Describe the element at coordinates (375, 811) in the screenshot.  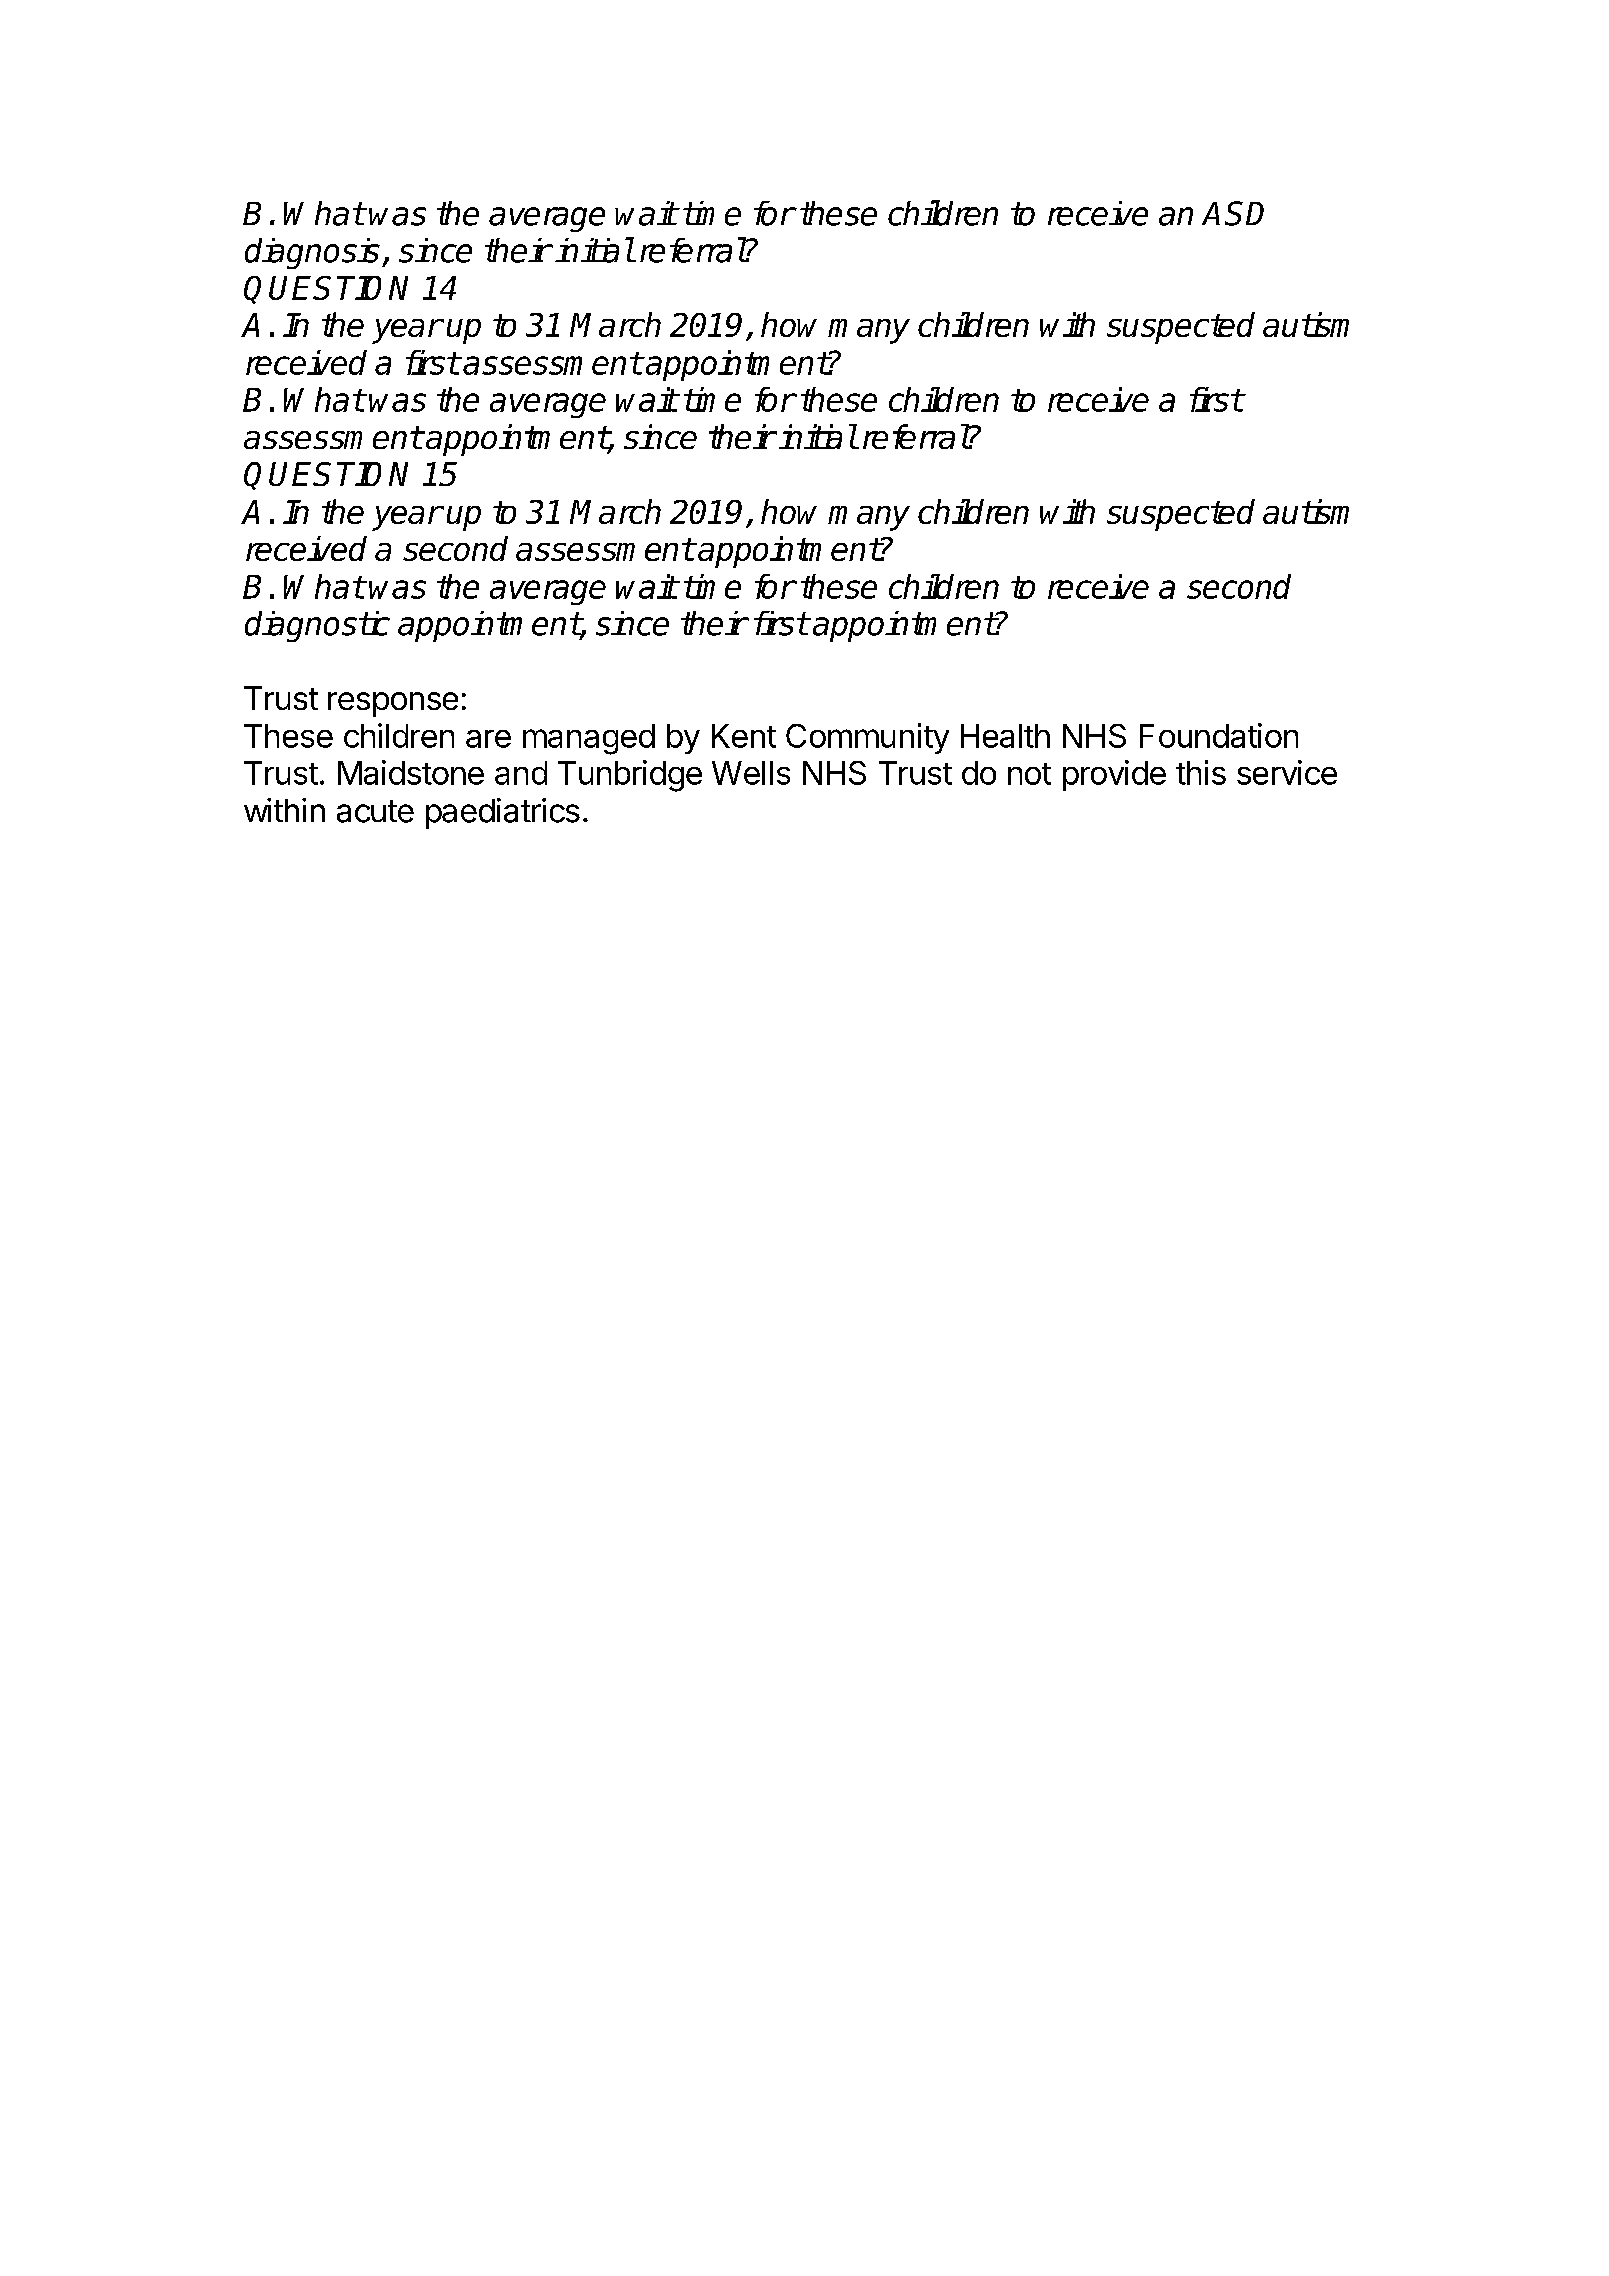
I see `acute` at that location.
